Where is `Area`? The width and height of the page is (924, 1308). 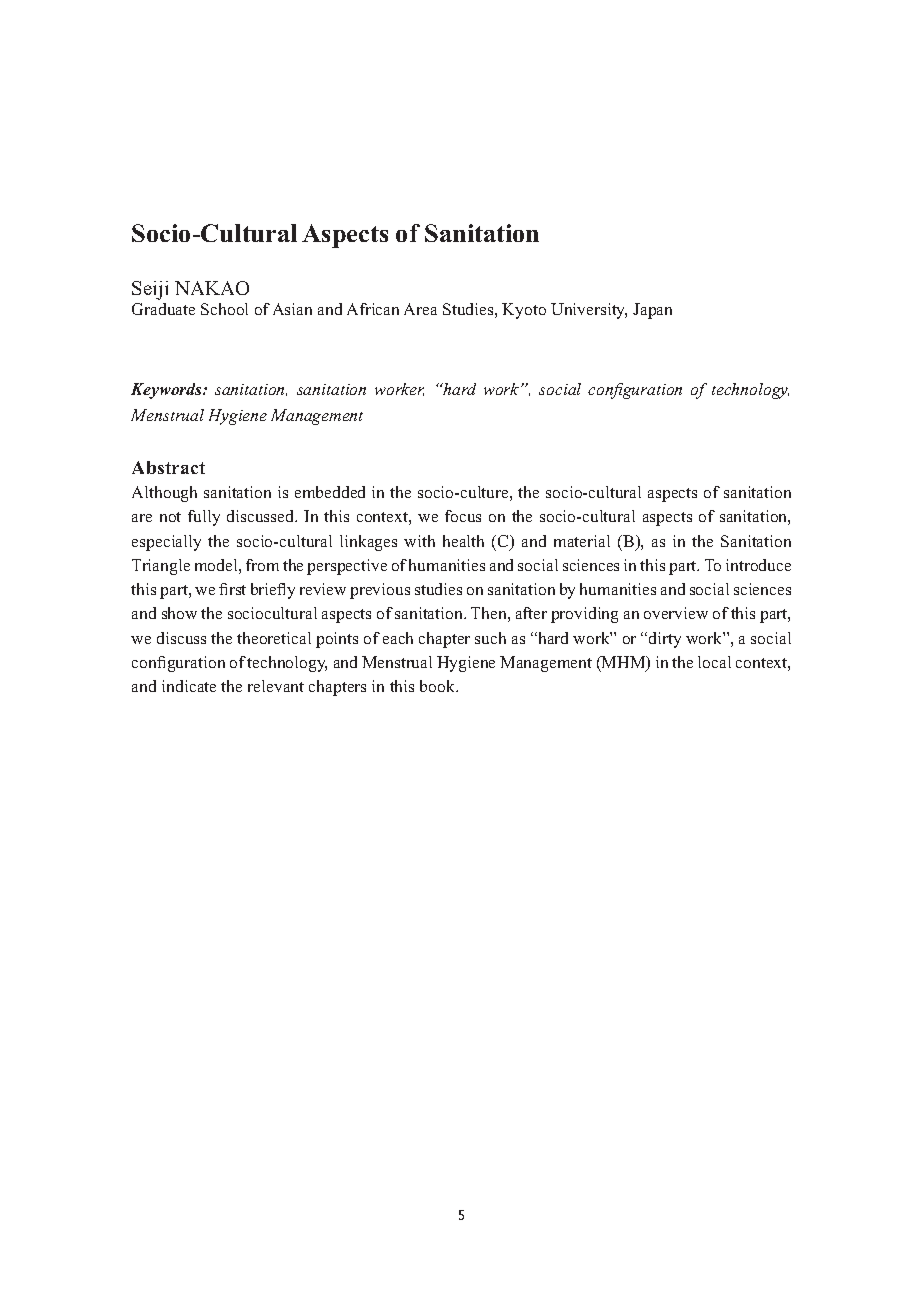
Area is located at coordinates (420, 309).
